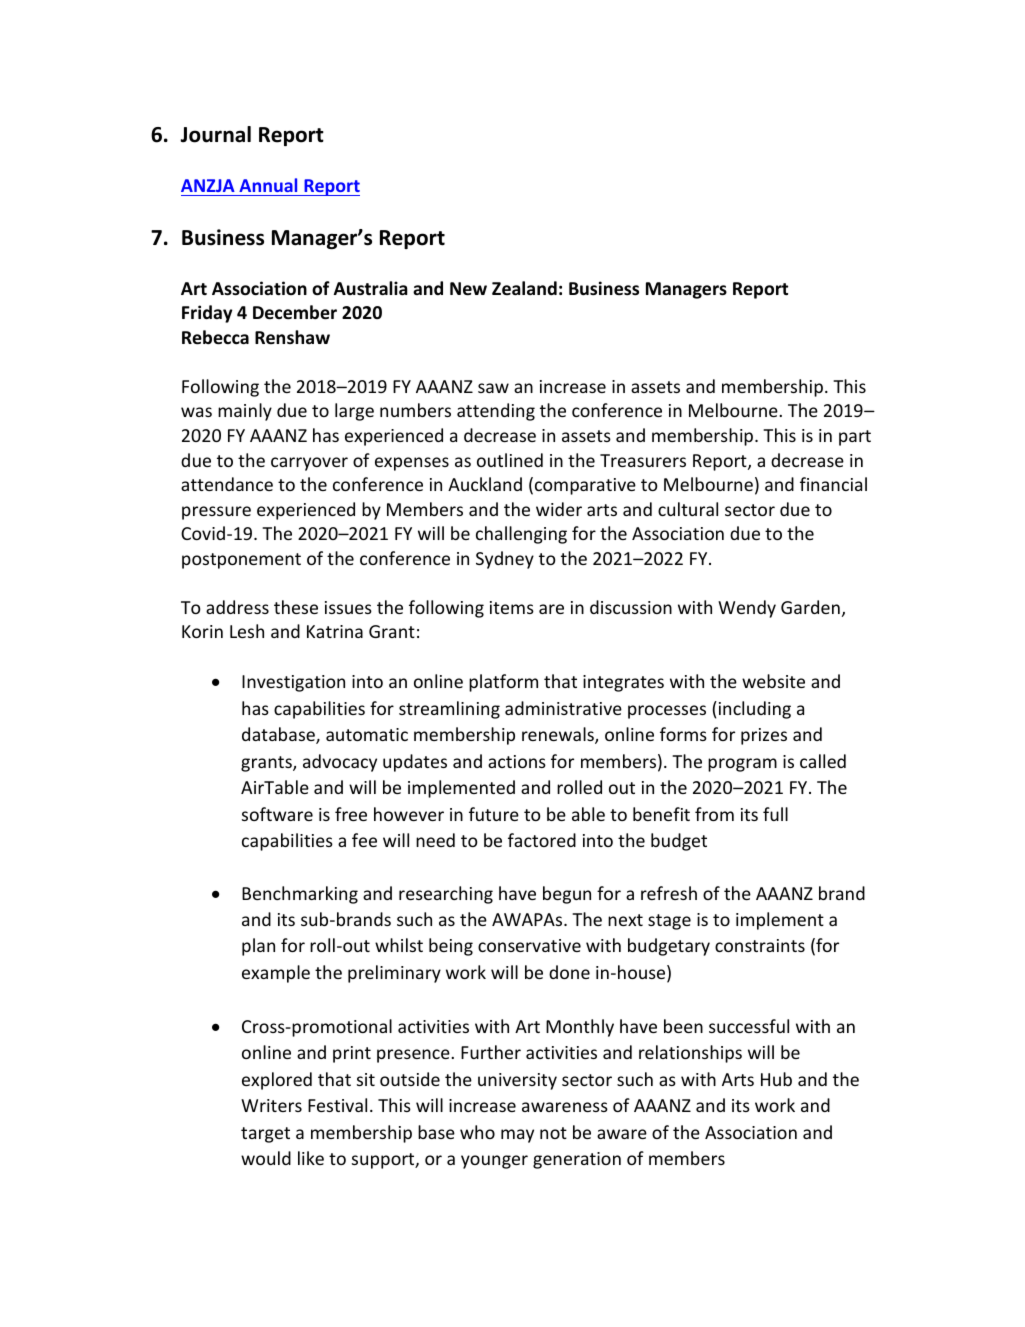 This screenshot has height=1327, width=1025. What do you see at coordinates (524, 288) in the screenshot?
I see `Zealand` at bounding box center [524, 288].
